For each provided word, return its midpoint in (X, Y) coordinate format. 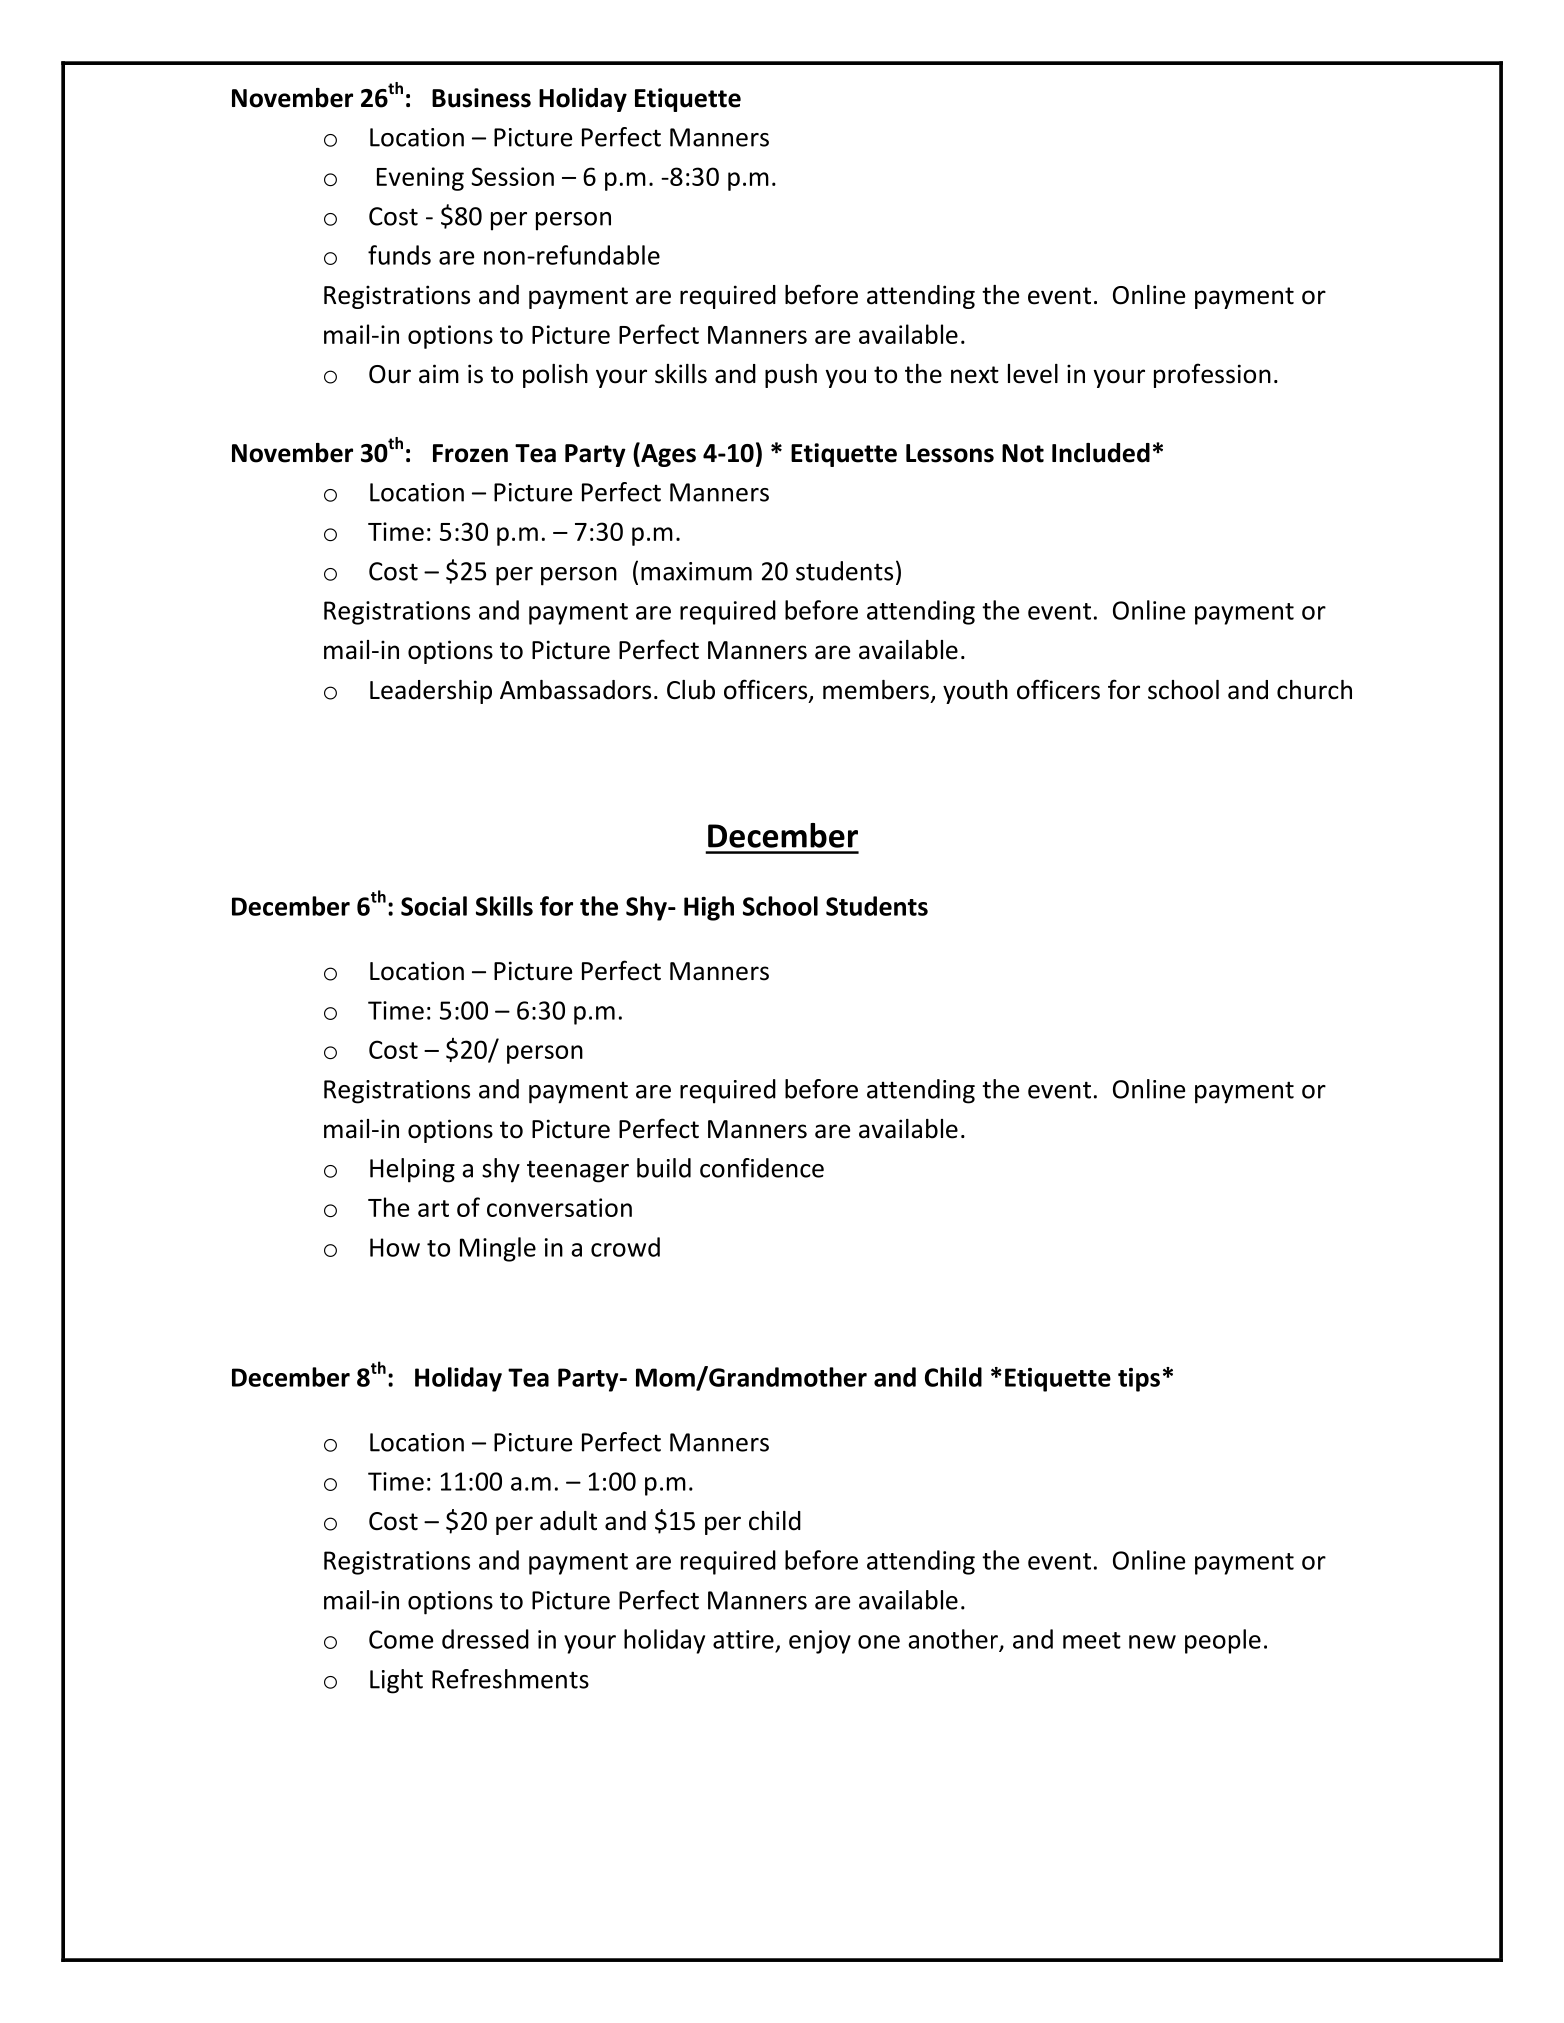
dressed (485, 1639)
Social (434, 906)
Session (512, 176)
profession (1212, 375)
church (1314, 690)
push (791, 376)
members (876, 690)
